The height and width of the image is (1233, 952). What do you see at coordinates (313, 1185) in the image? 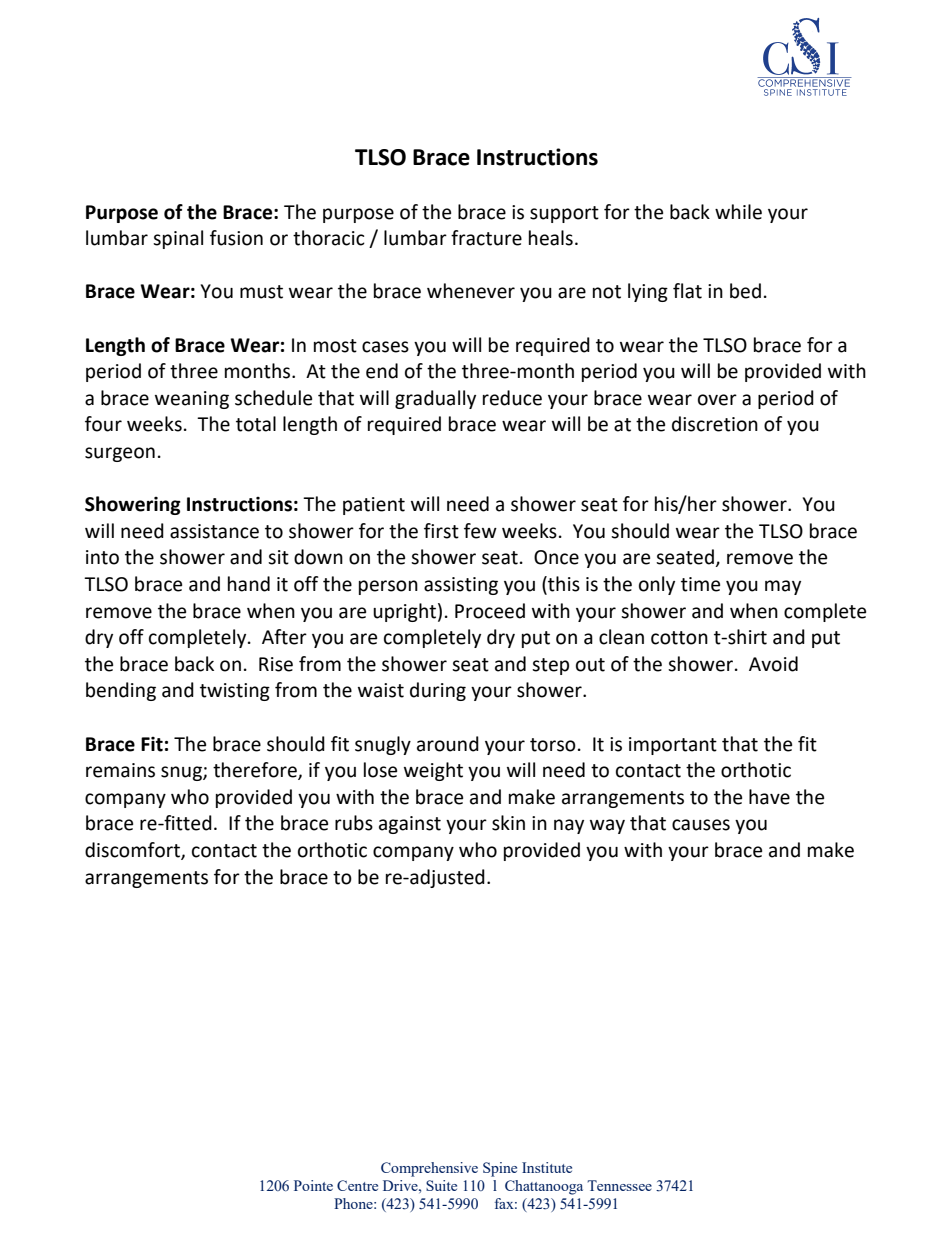
I see `Pointe` at bounding box center [313, 1185].
